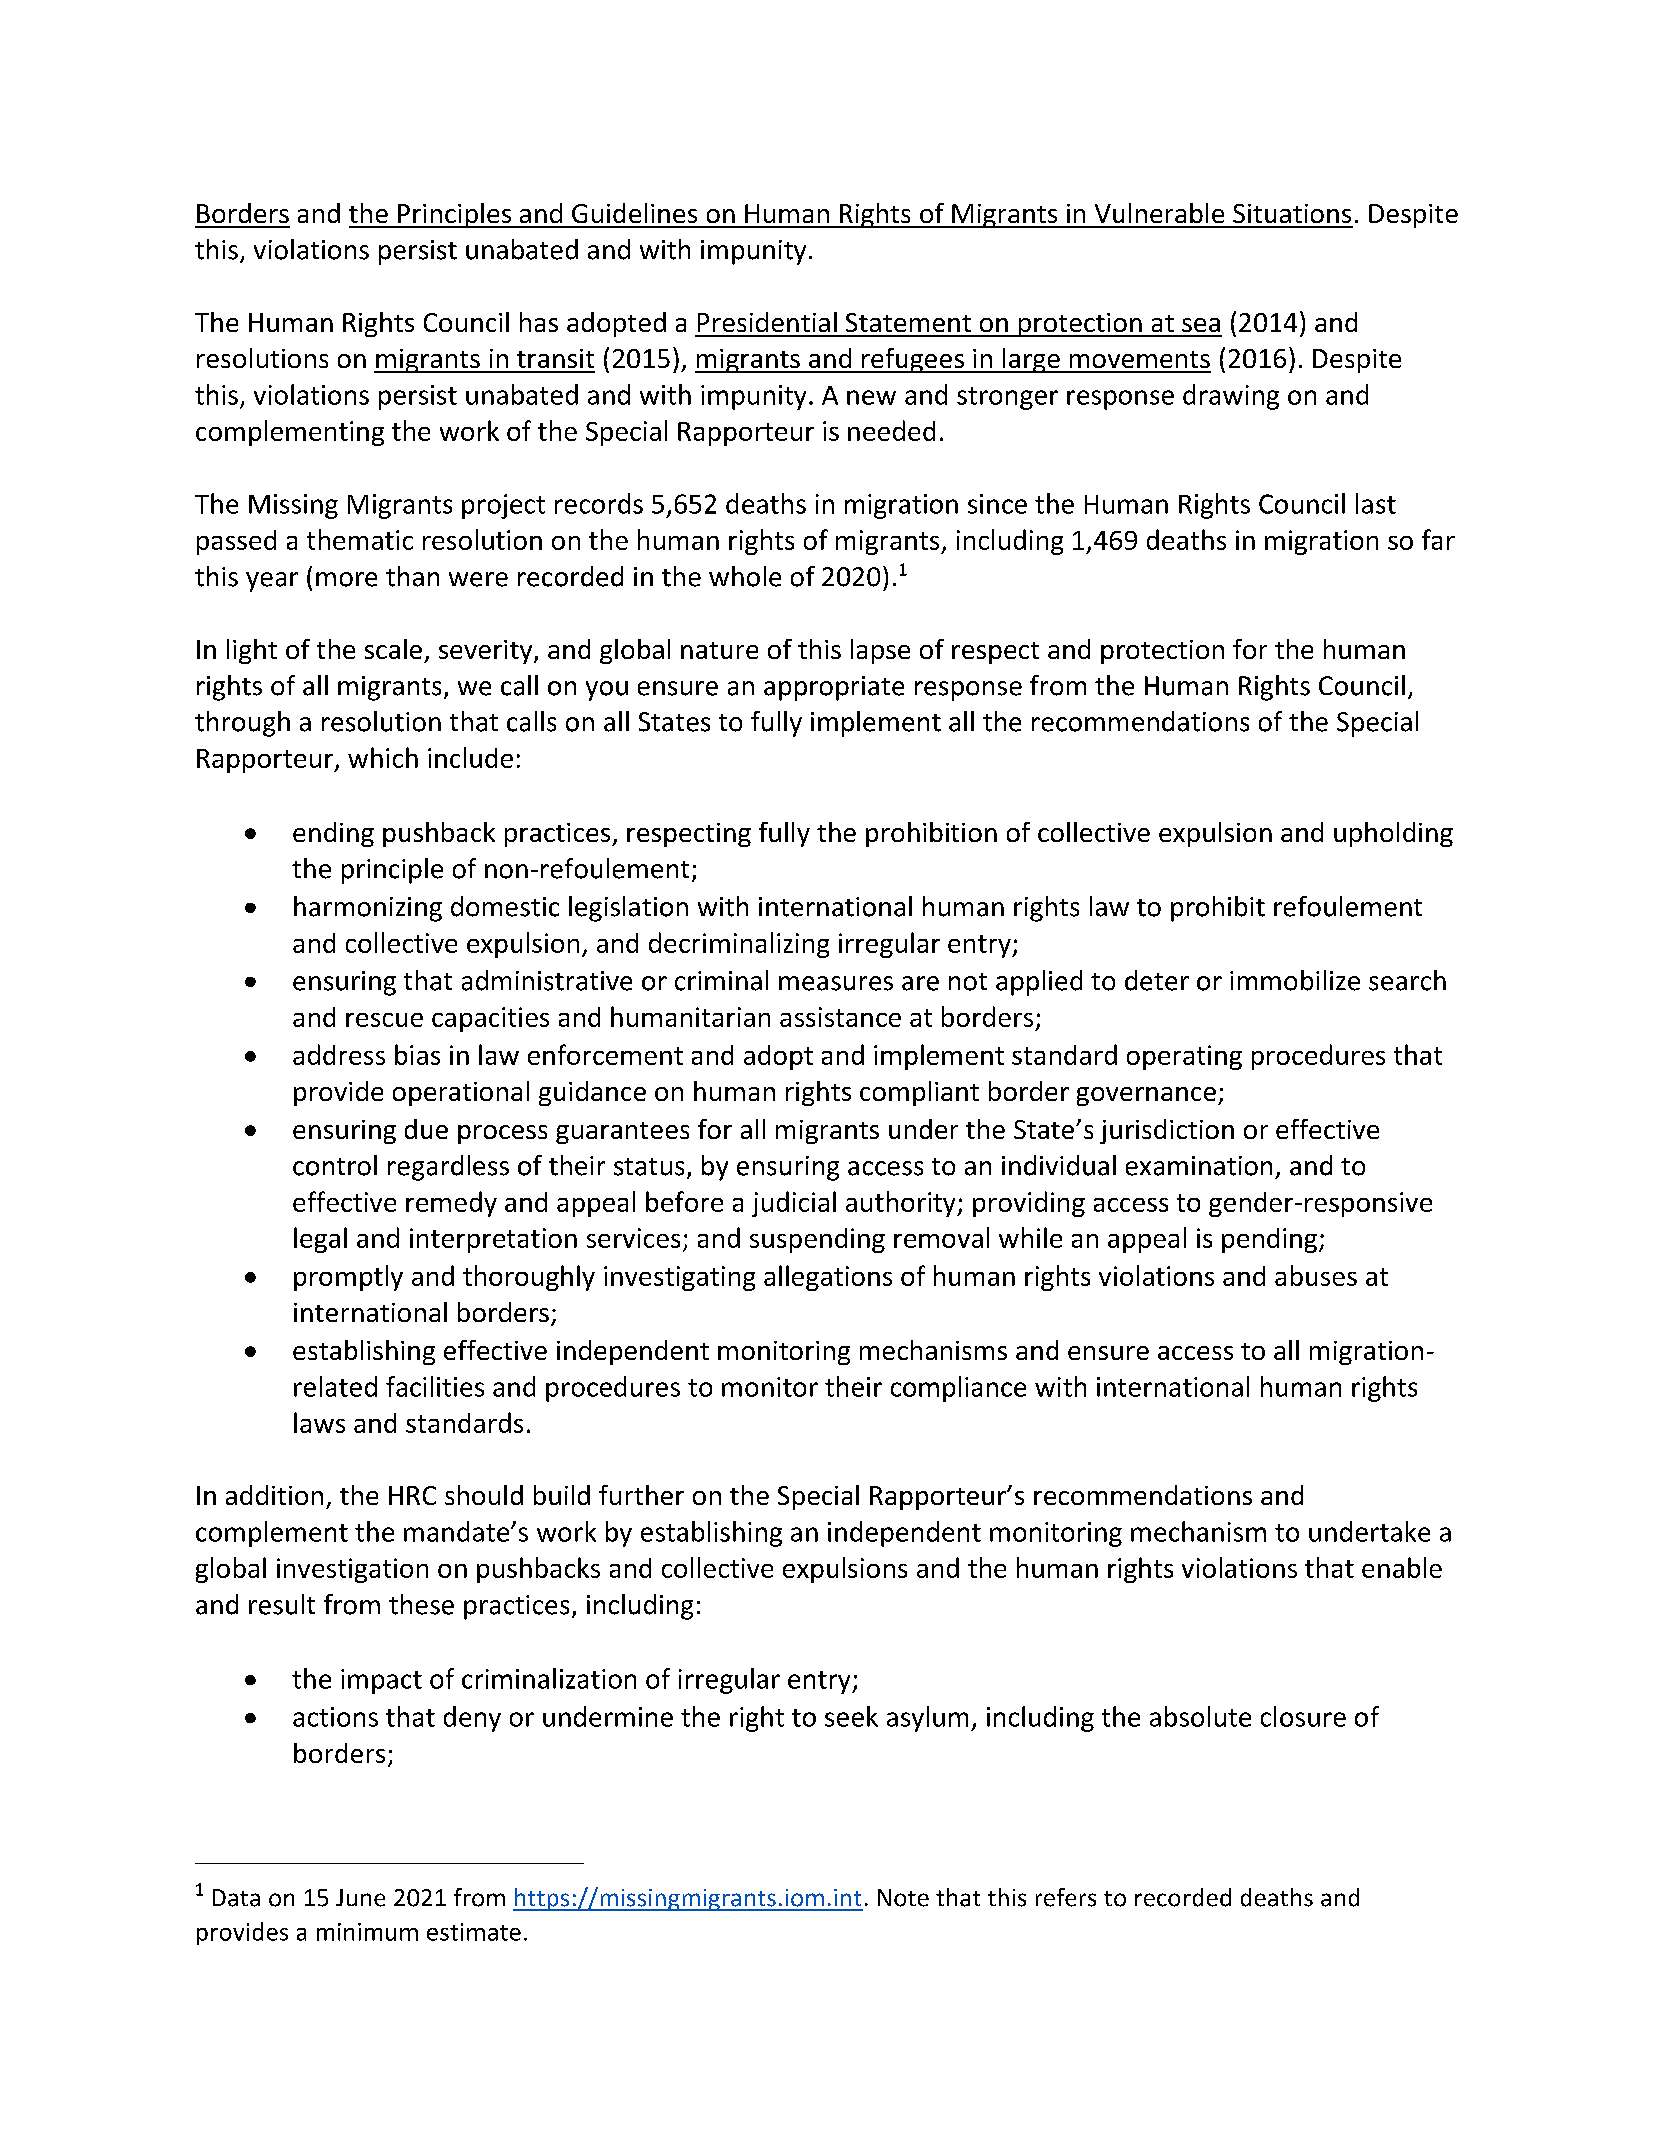 The image size is (1655, 2142). Describe the element at coordinates (1199, 1166) in the screenshot. I see `examination` at that location.
